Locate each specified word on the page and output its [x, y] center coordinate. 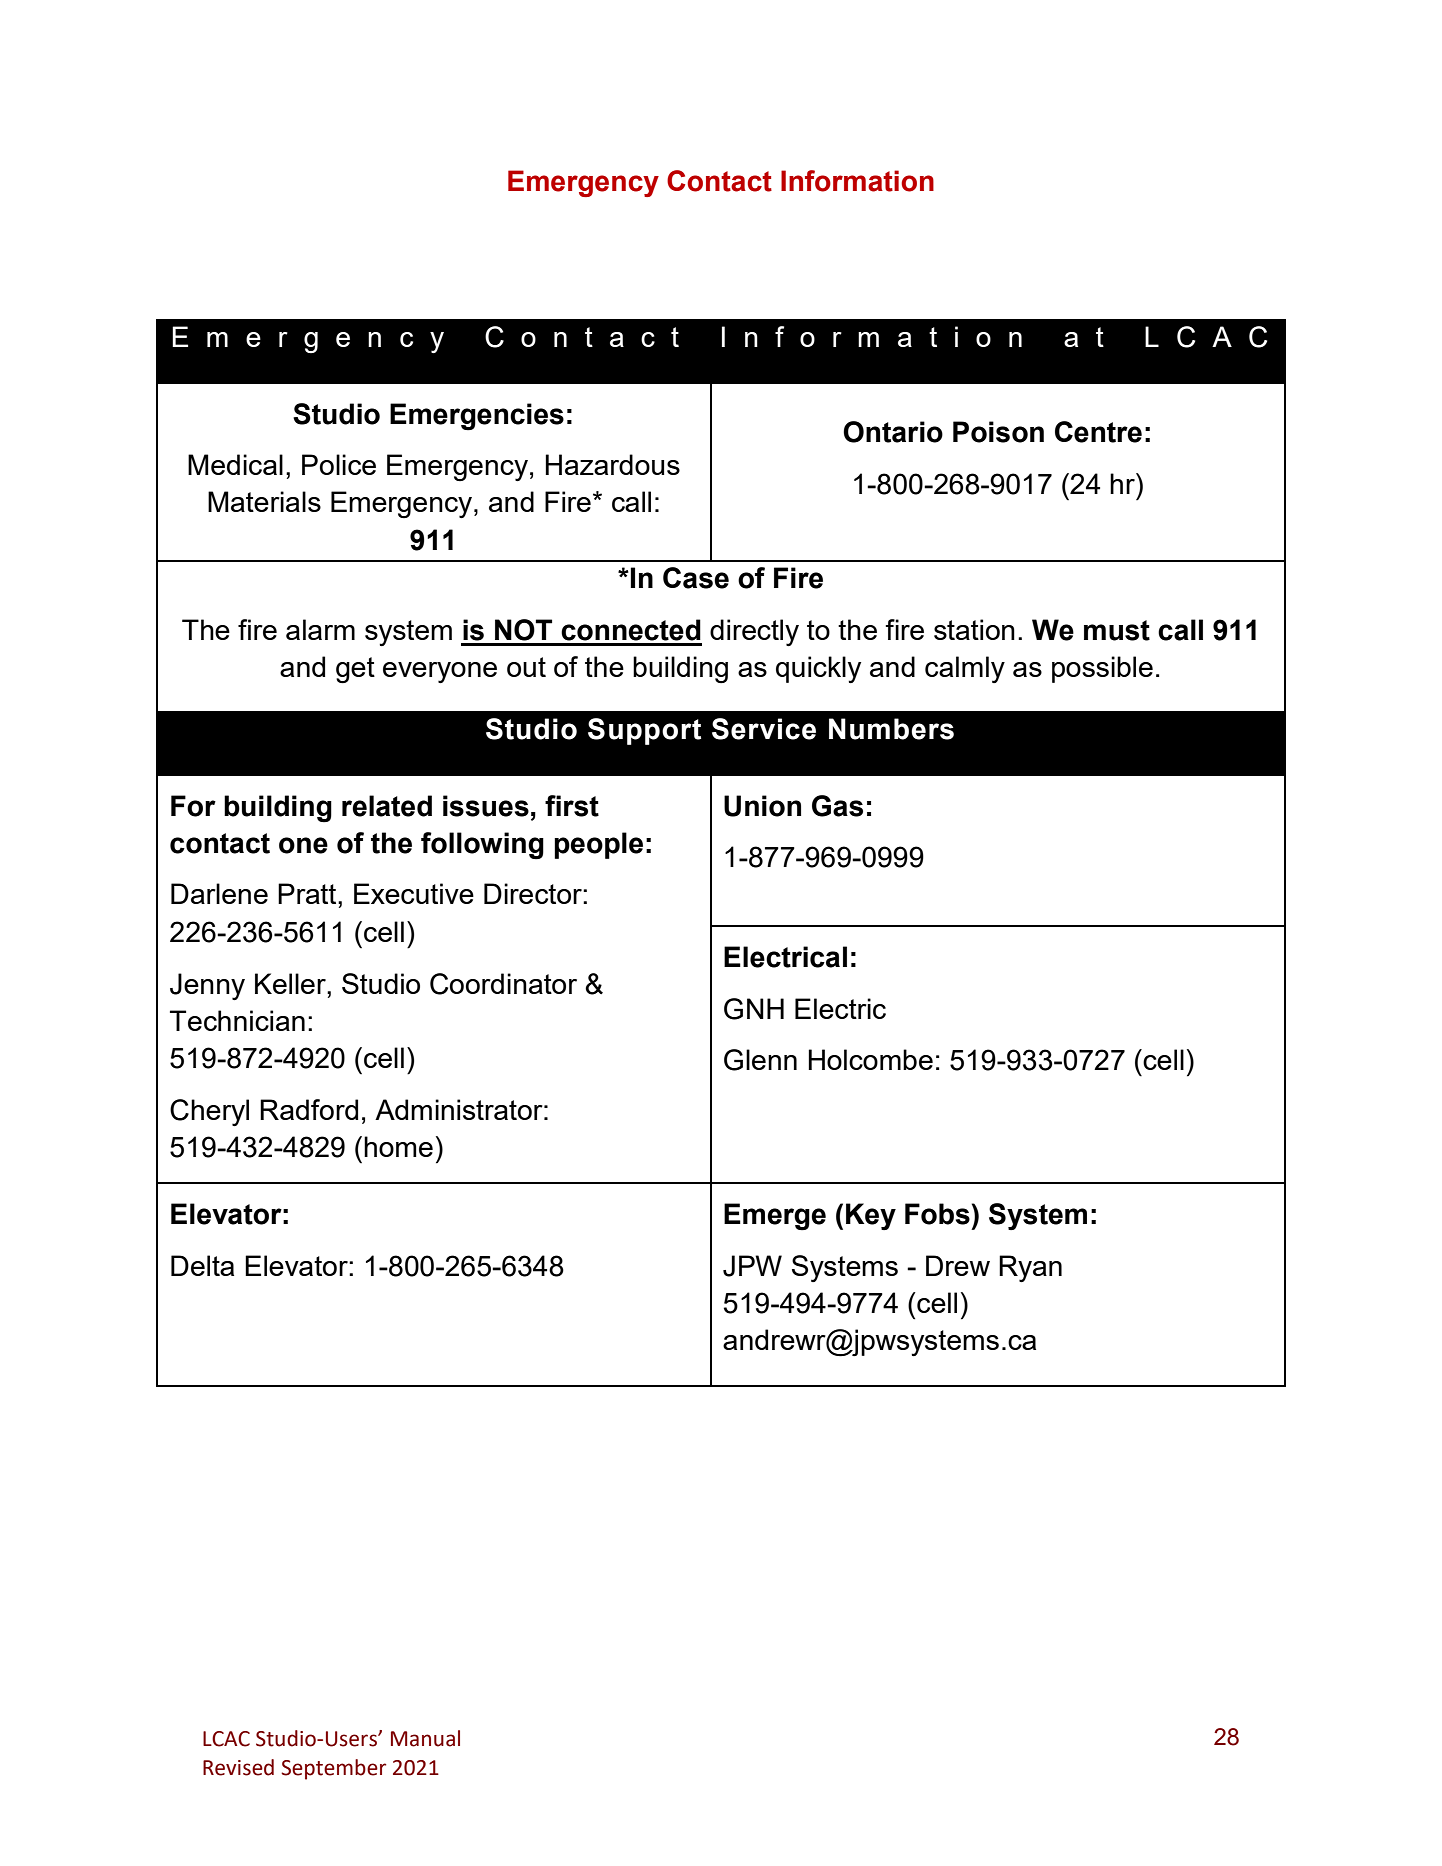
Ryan [1030, 1268]
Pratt [308, 893]
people [598, 845]
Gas [837, 806]
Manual [425, 1738]
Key [871, 1216]
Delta [202, 1265]
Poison [998, 432]
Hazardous [612, 464]
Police [339, 464]
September [333, 1769]
